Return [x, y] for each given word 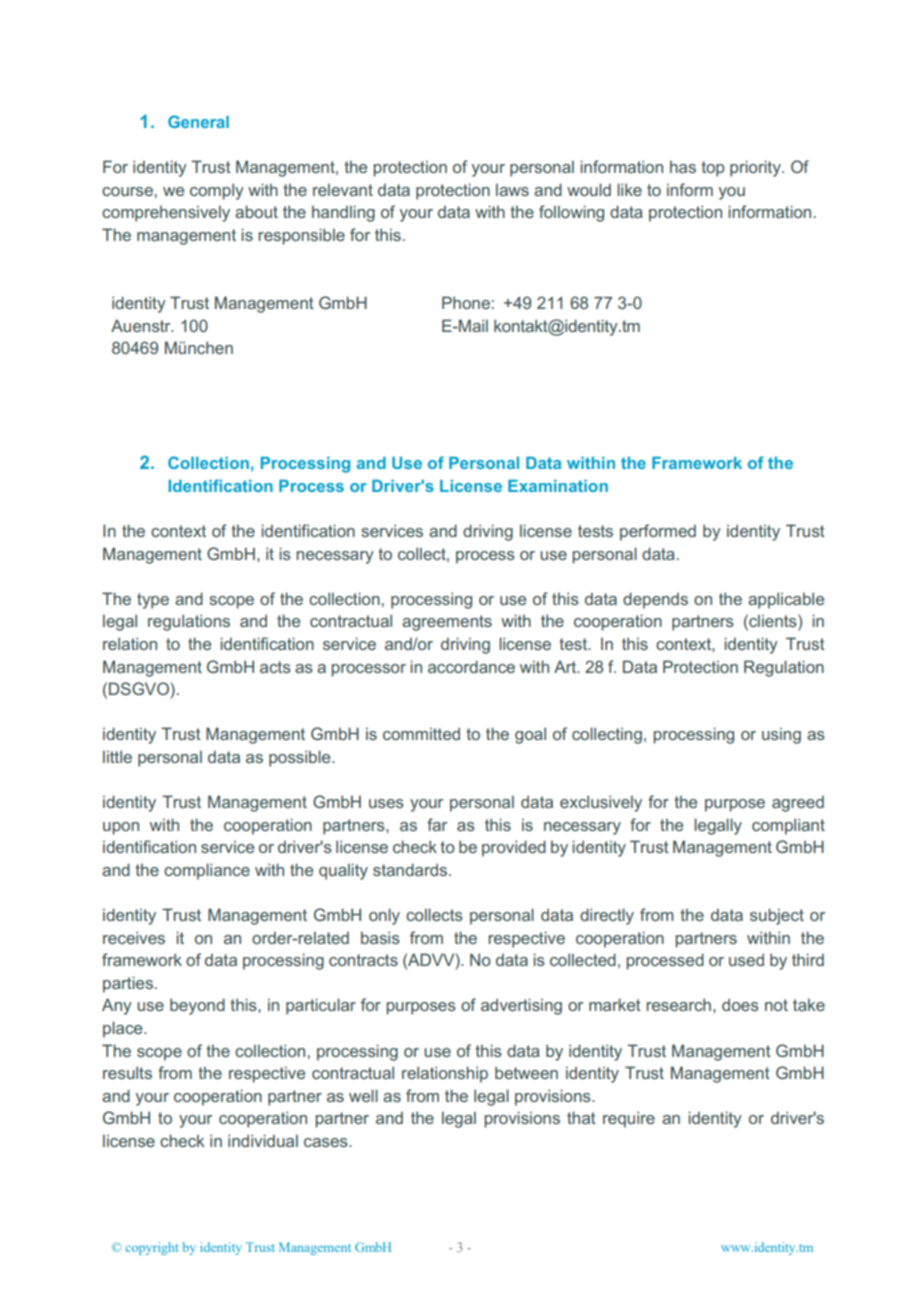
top [713, 169]
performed [658, 532]
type [153, 601]
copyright [152, 1248]
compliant [788, 826]
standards [411, 869]
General [198, 121]
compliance [207, 871]
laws [512, 189]
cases [327, 1142]
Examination [558, 486]
